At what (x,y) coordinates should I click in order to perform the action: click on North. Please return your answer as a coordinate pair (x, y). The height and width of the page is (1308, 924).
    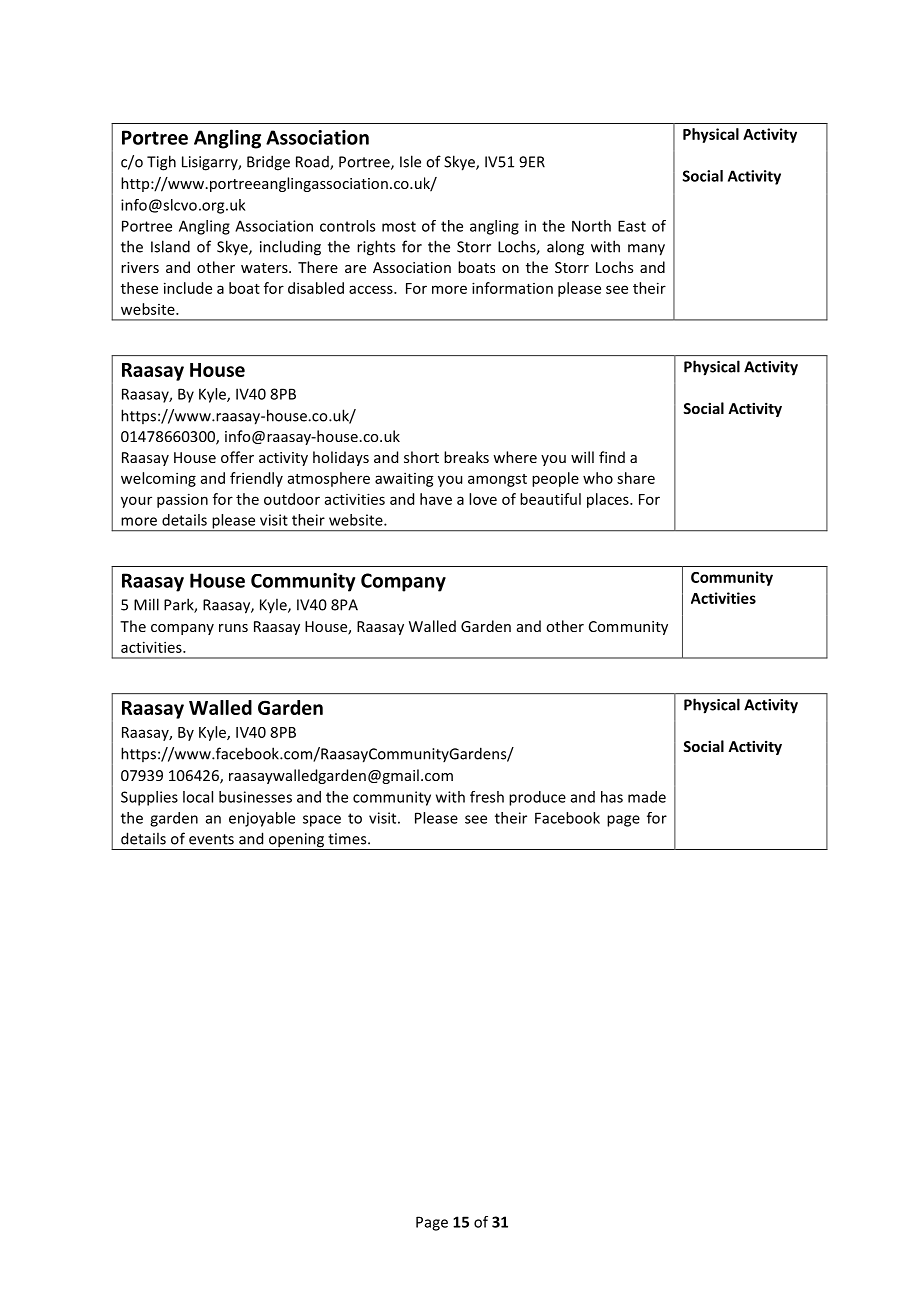
    Looking at the image, I should click on (591, 226).
